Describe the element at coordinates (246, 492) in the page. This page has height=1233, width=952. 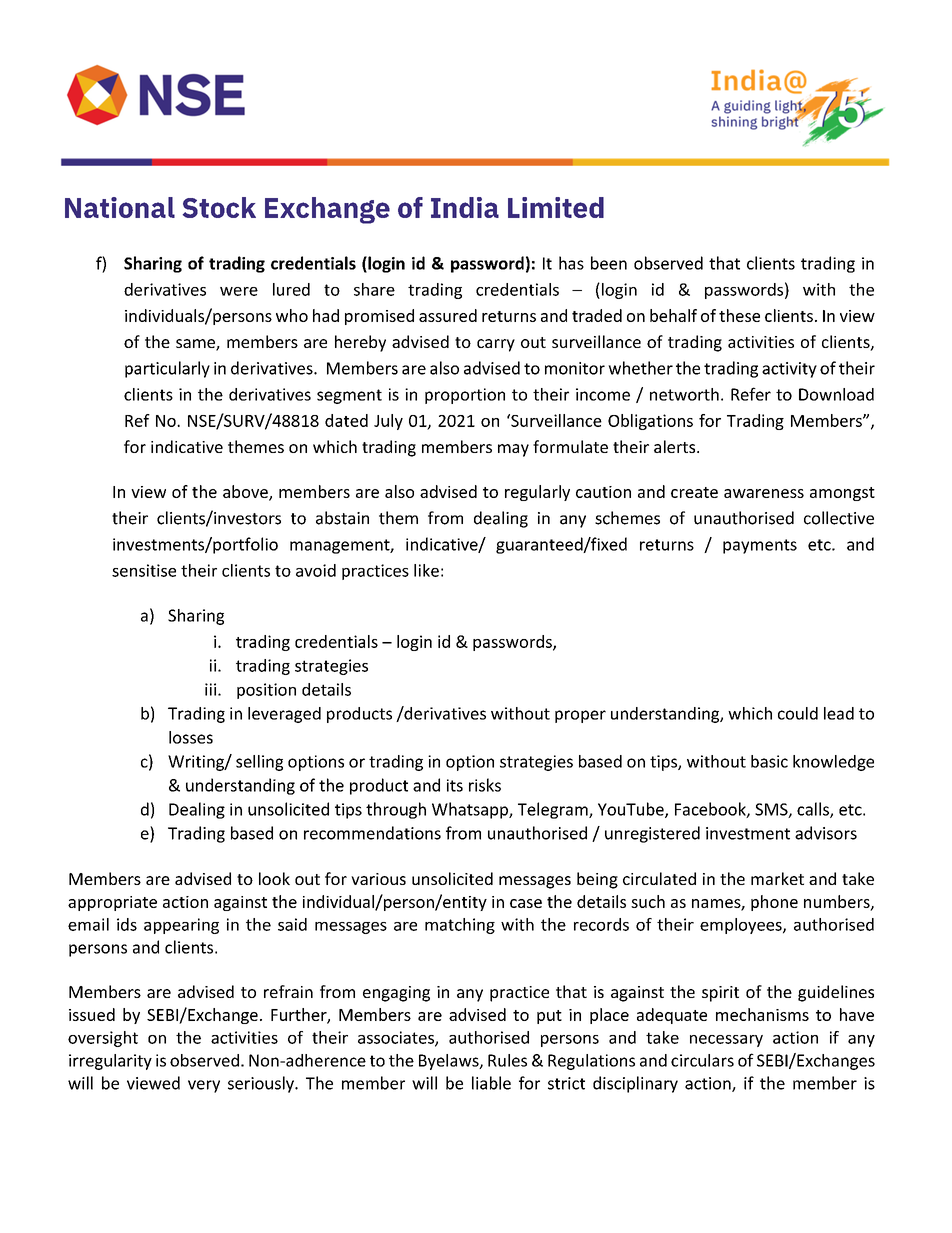
I see `above` at that location.
